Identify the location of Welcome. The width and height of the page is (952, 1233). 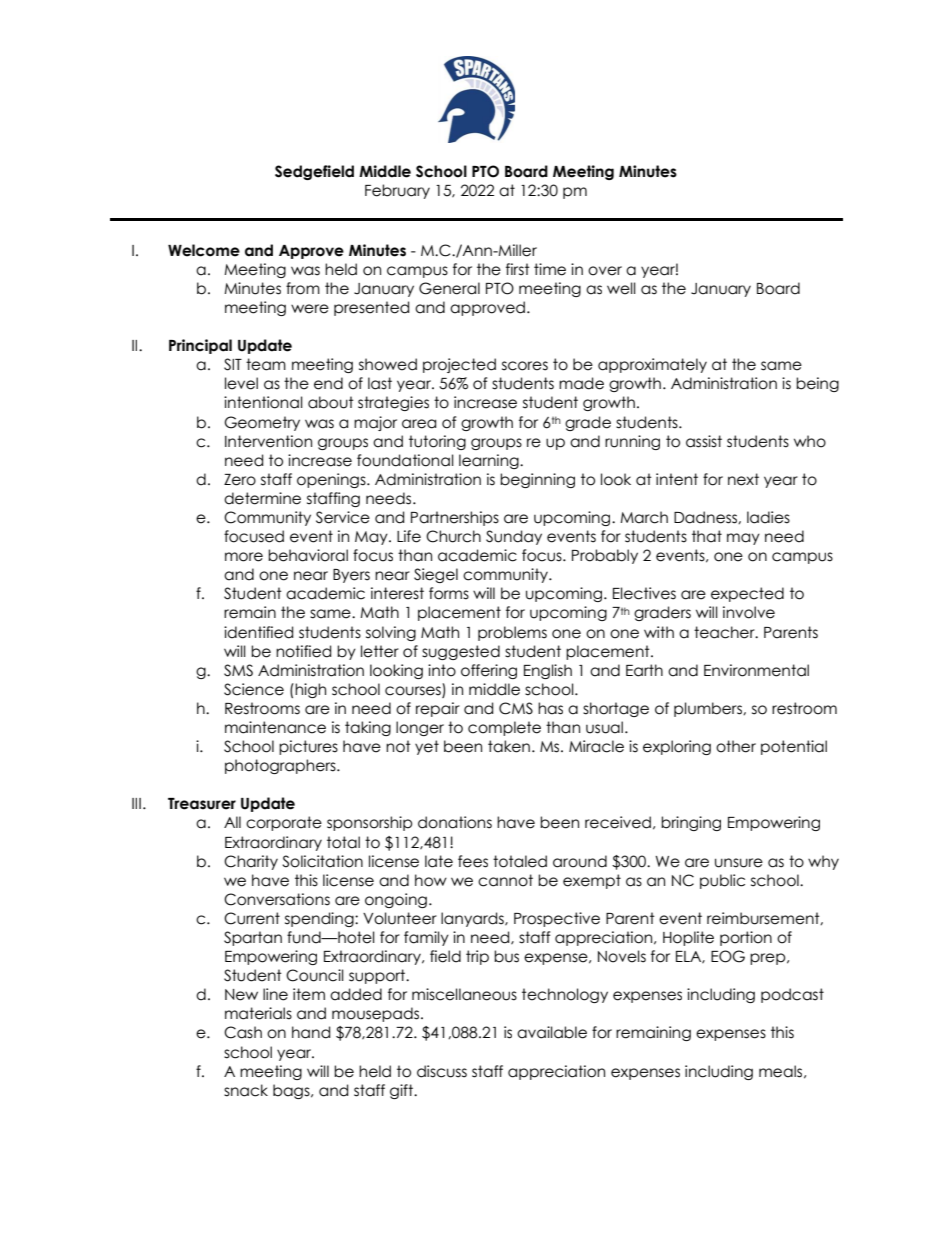
(204, 250).
